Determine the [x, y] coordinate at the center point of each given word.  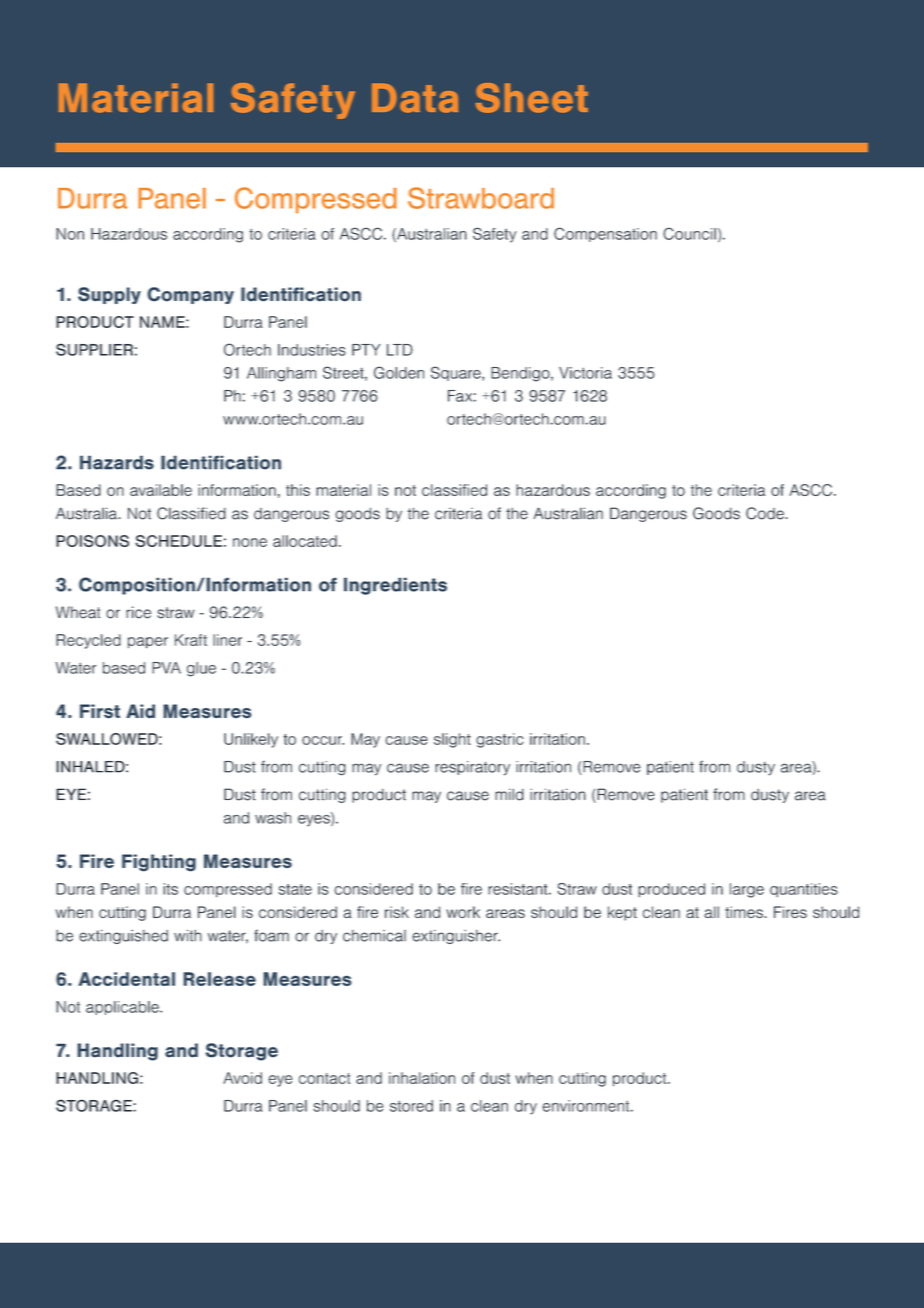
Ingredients [395, 586]
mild [509, 795]
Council [689, 233]
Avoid [242, 1078]
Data [415, 98]
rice [138, 612]
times [745, 912]
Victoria [585, 373]
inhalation [422, 1078]
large [747, 890]
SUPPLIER [94, 349]
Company [190, 295]
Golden [399, 372]
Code [766, 513]
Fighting [159, 863]
